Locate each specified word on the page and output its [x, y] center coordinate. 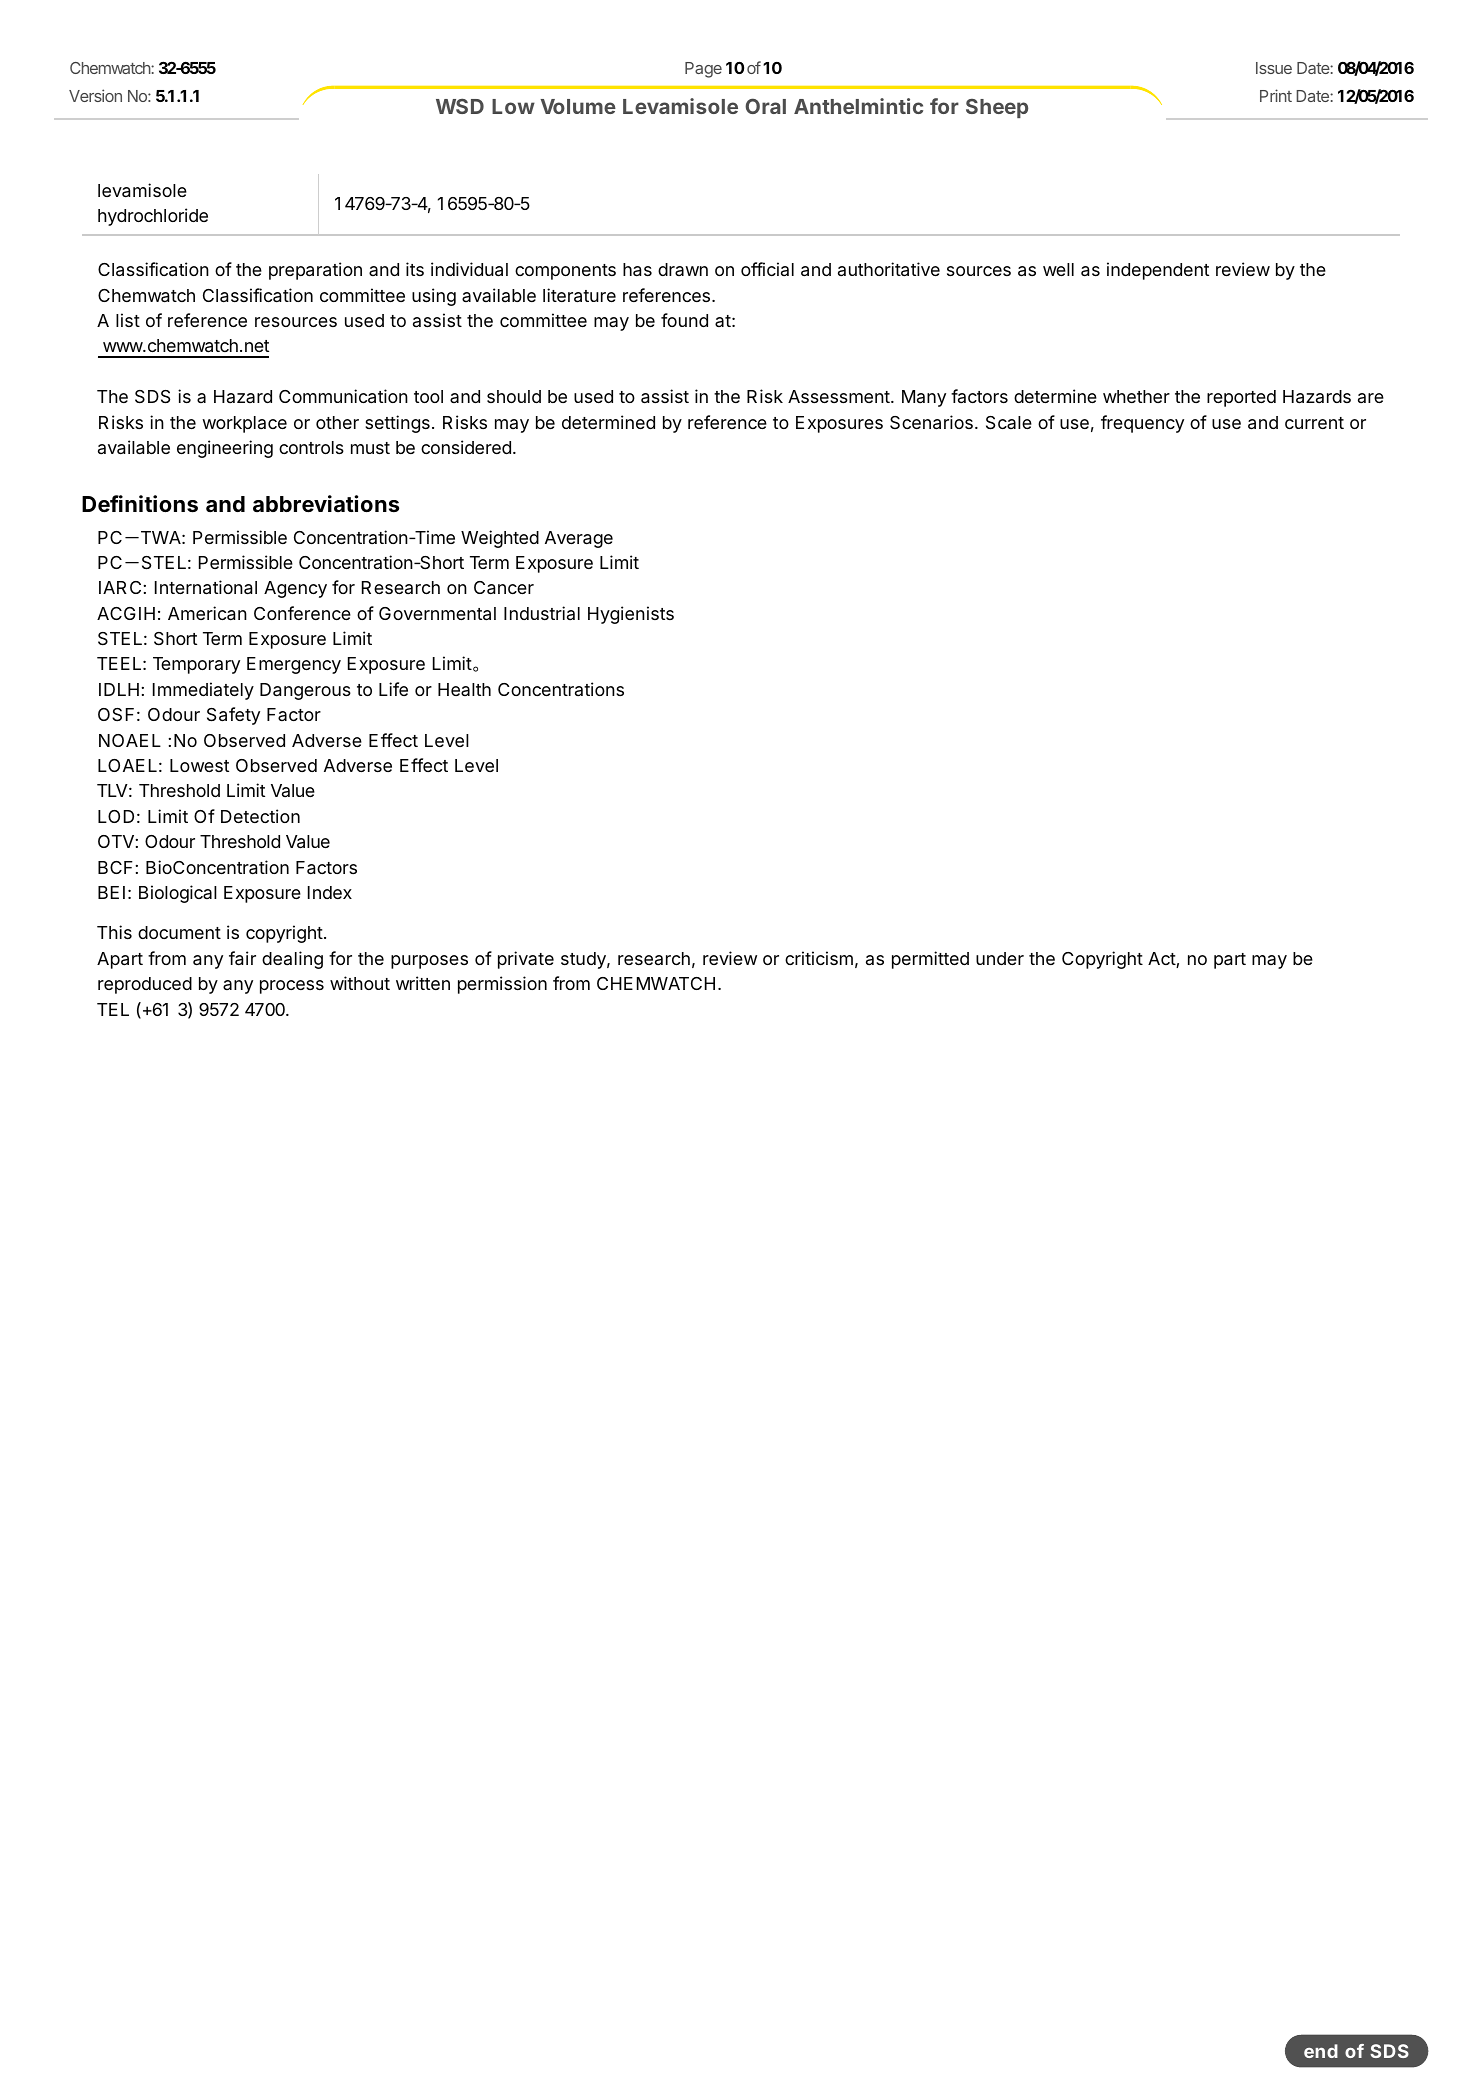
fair [242, 958]
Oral [765, 106]
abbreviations [326, 504]
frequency [1142, 424]
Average [579, 539]
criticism [819, 958]
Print [1276, 95]
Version [95, 95]
